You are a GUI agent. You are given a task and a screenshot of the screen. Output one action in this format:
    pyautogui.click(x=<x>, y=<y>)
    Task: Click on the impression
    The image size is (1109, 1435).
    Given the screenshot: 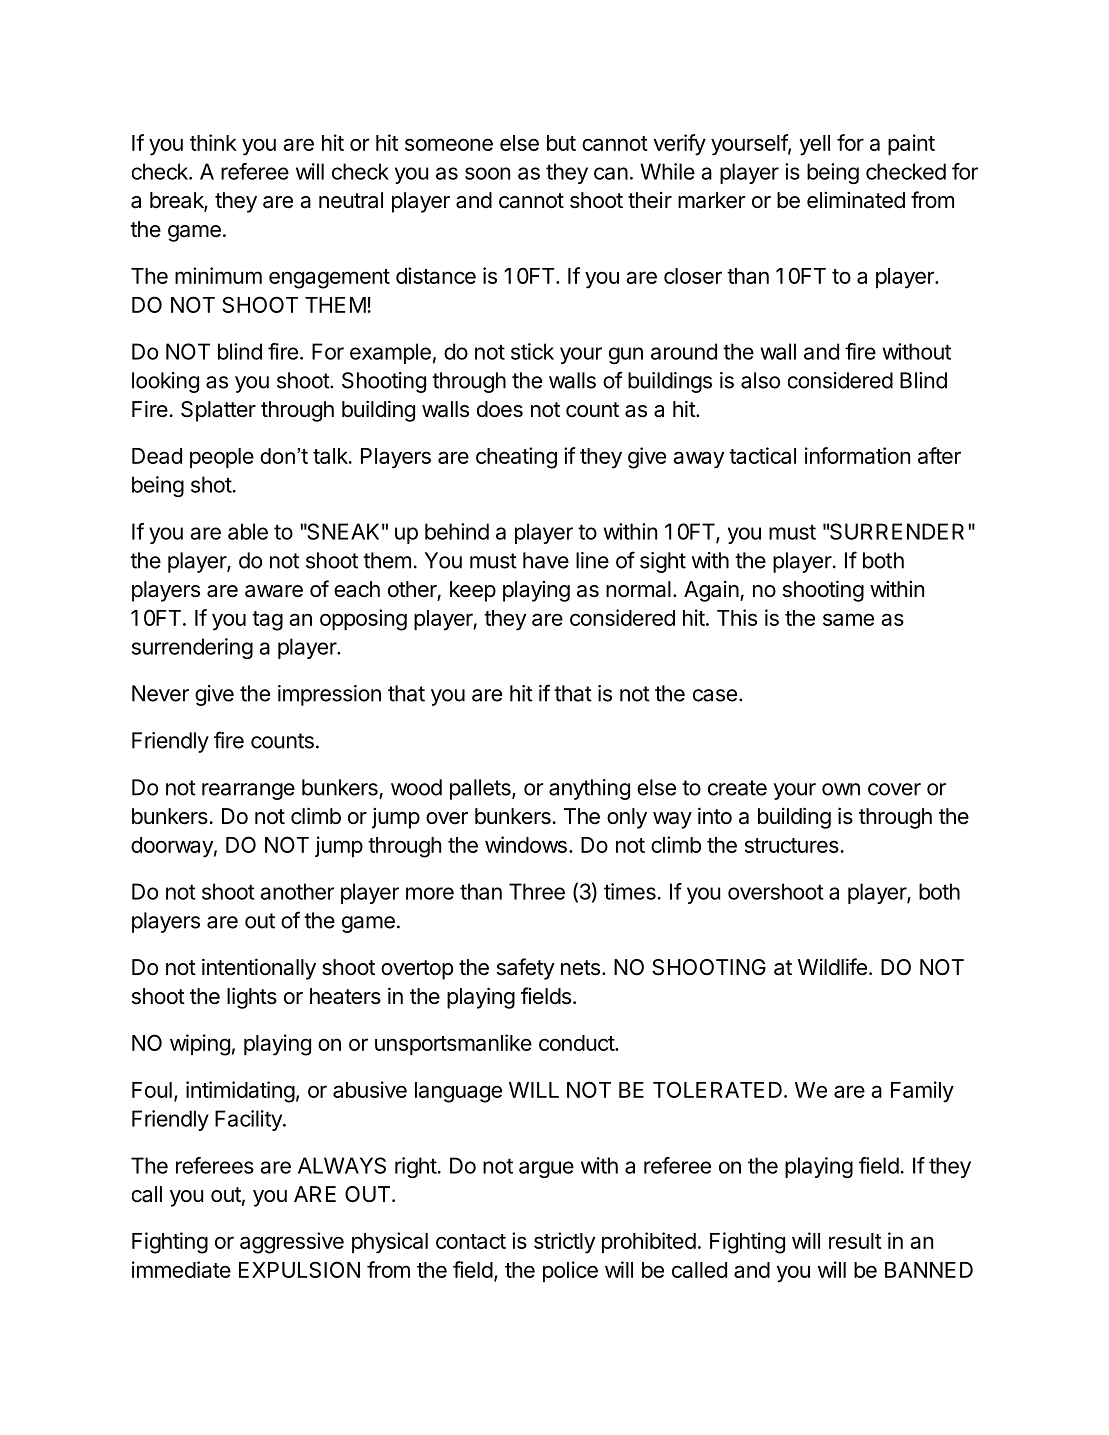 What is the action you would take?
    pyautogui.click(x=329, y=695)
